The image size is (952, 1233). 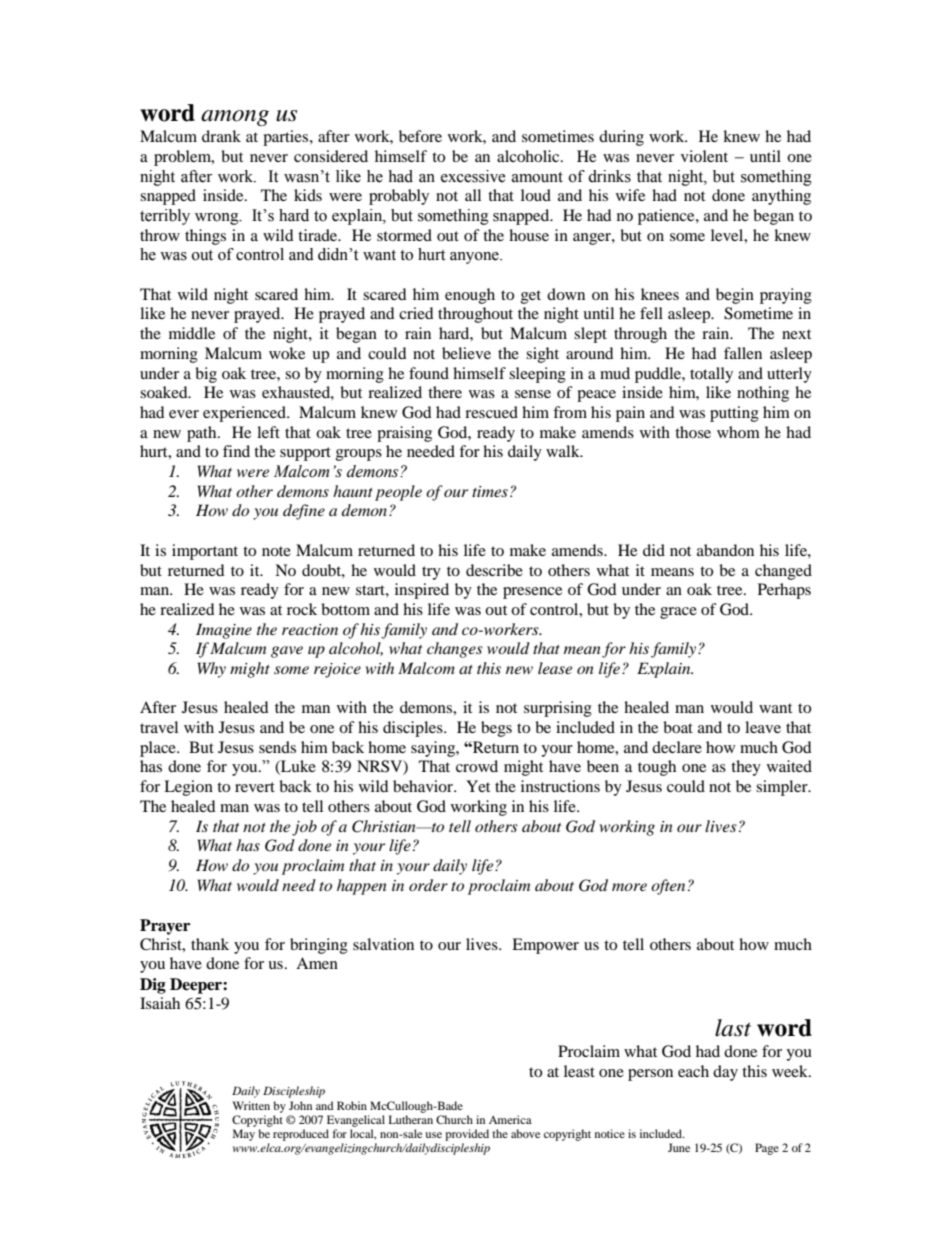 I want to click on provided, so click(x=467, y=1135).
